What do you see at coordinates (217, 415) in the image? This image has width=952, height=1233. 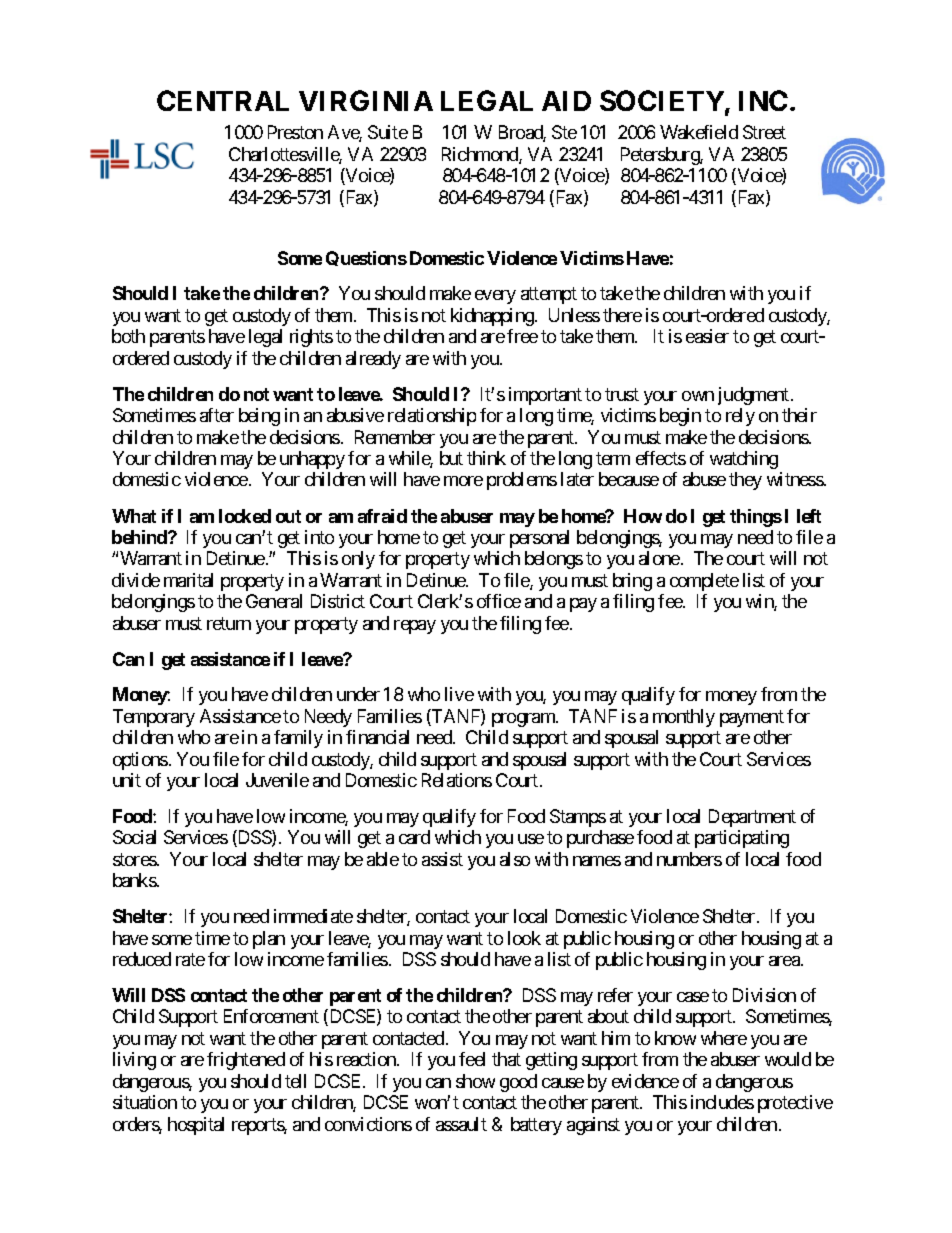 I see `after` at bounding box center [217, 415].
